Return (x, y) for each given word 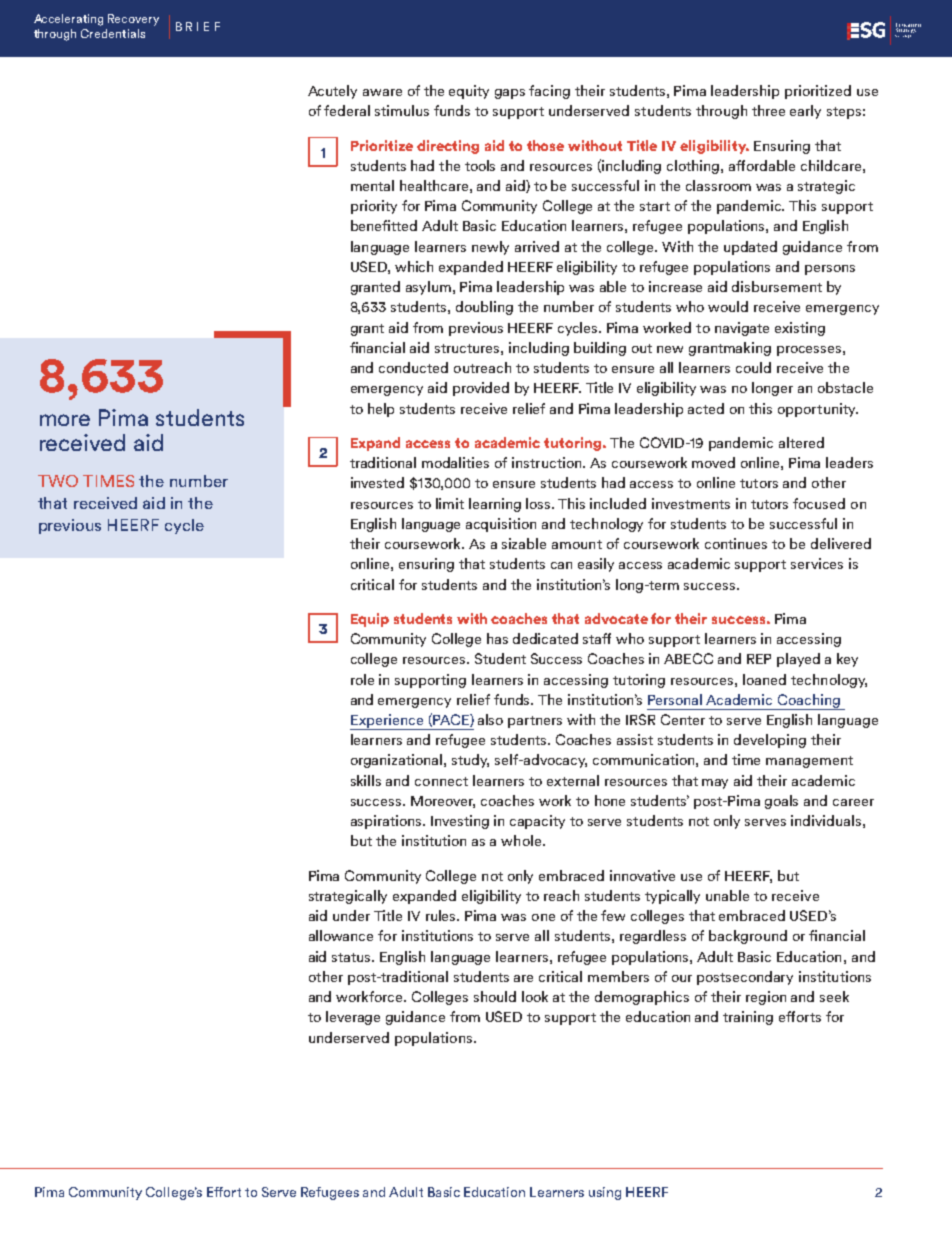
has (497, 638)
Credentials (113, 33)
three (768, 110)
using (605, 1193)
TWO (58, 481)
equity (469, 92)
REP (759, 659)
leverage (353, 1018)
